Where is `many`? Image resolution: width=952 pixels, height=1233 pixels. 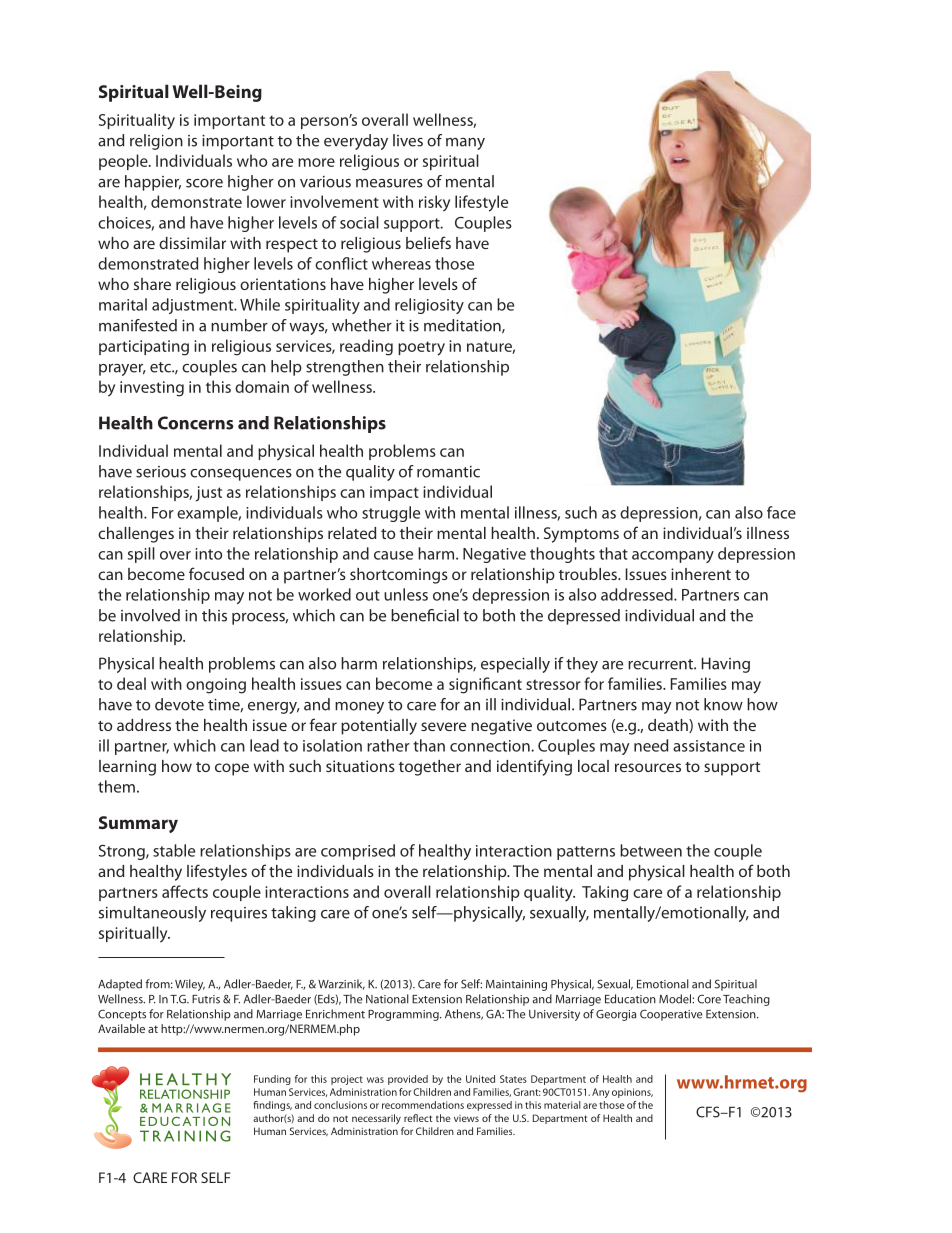
many is located at coordinates (465, 144).
